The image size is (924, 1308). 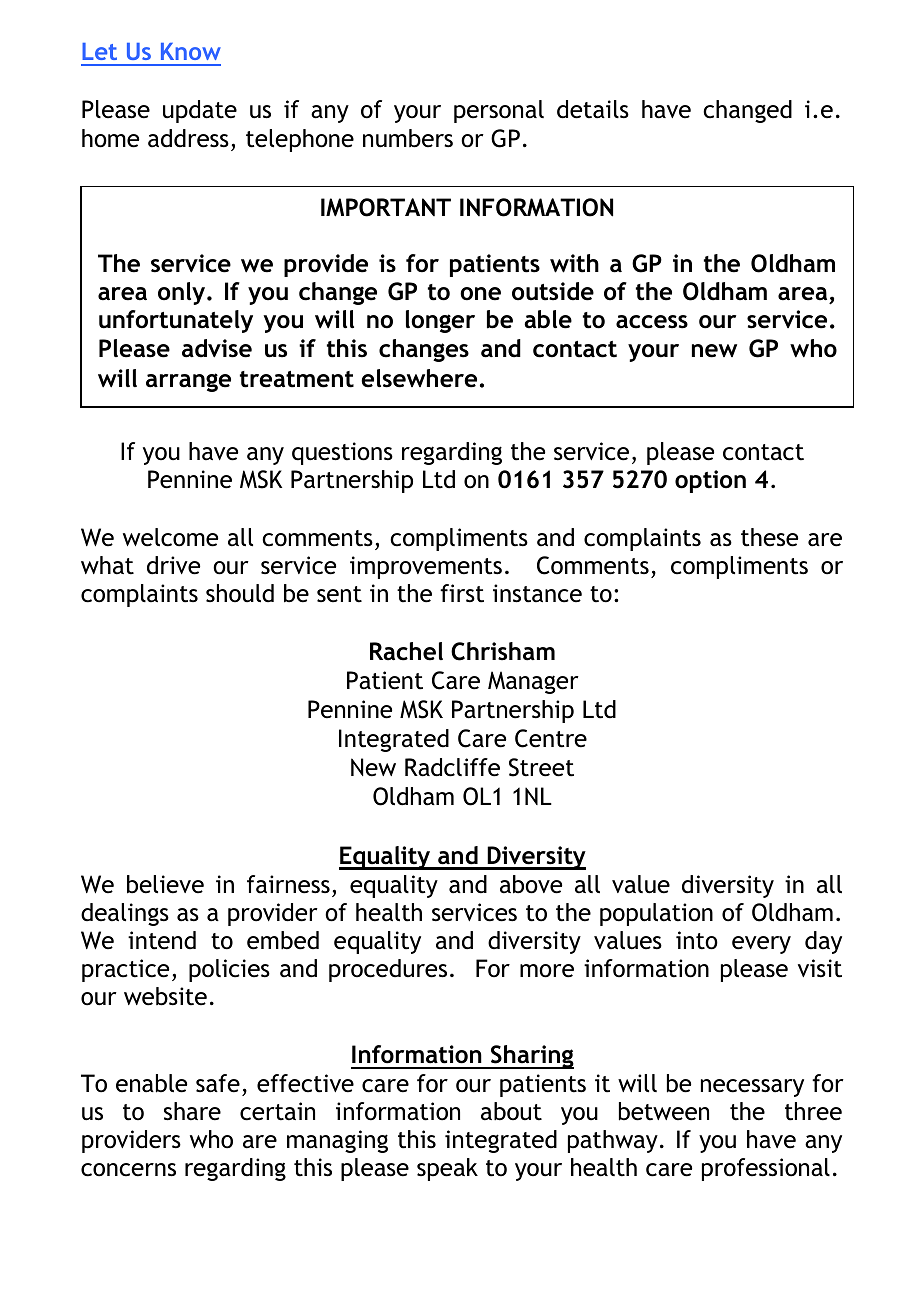 I want to click on share, so click(x=192, y=1111).
